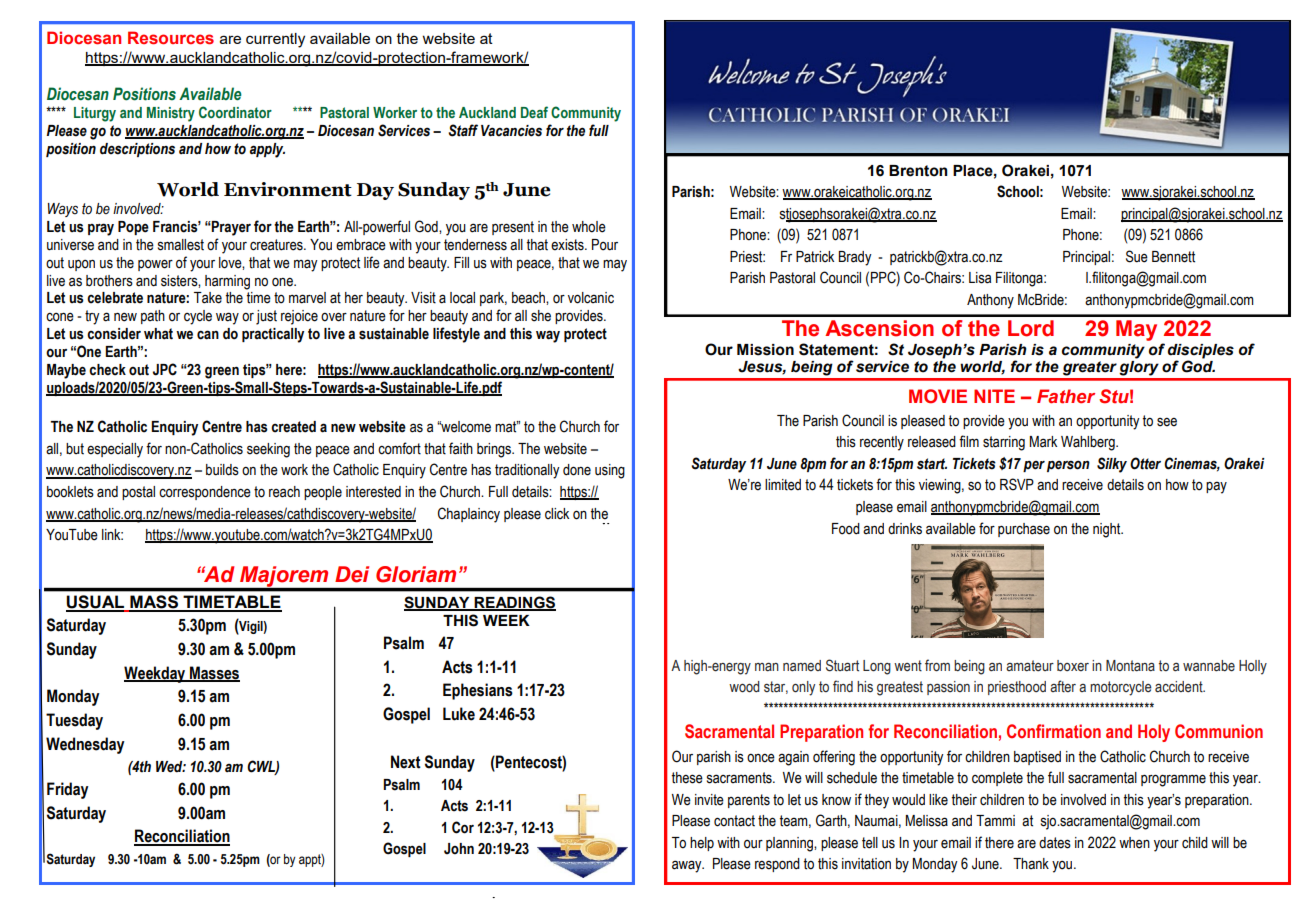 The height and width of the image is (924, 1308). Describe the element at coordinates (68, 790) in the image. I see `Friday` at that location.
